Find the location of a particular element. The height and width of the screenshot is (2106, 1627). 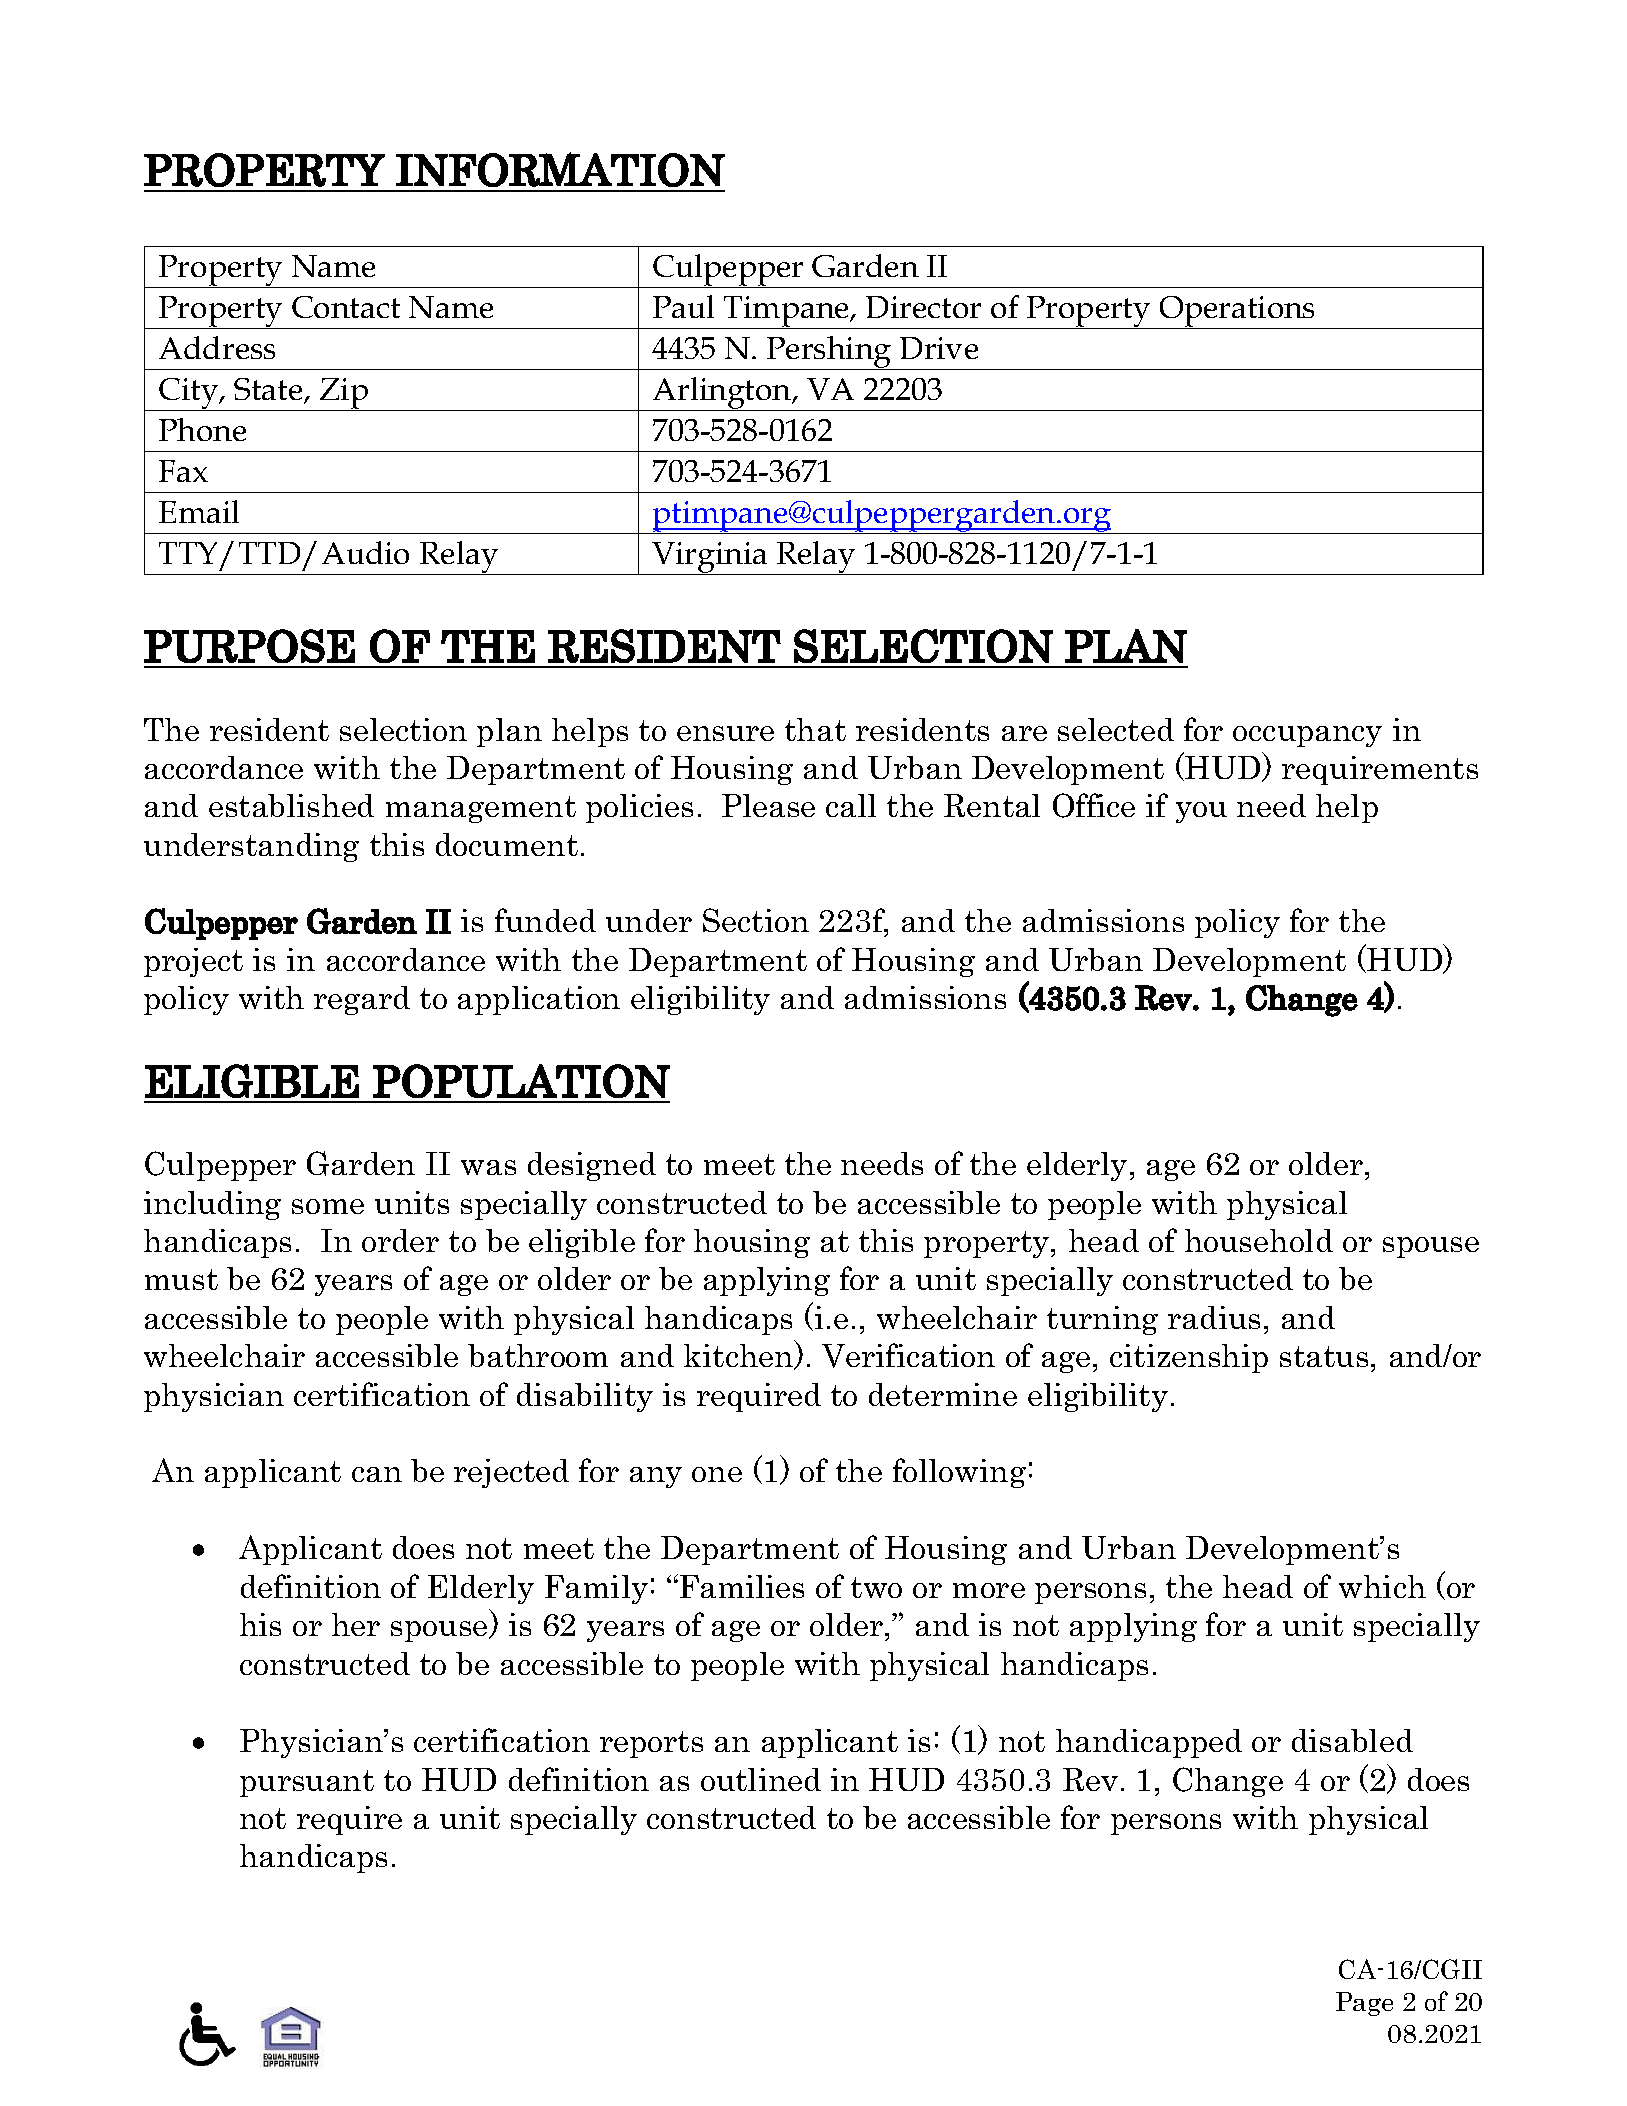

pursuant is located at coordinates (307, 1783).
